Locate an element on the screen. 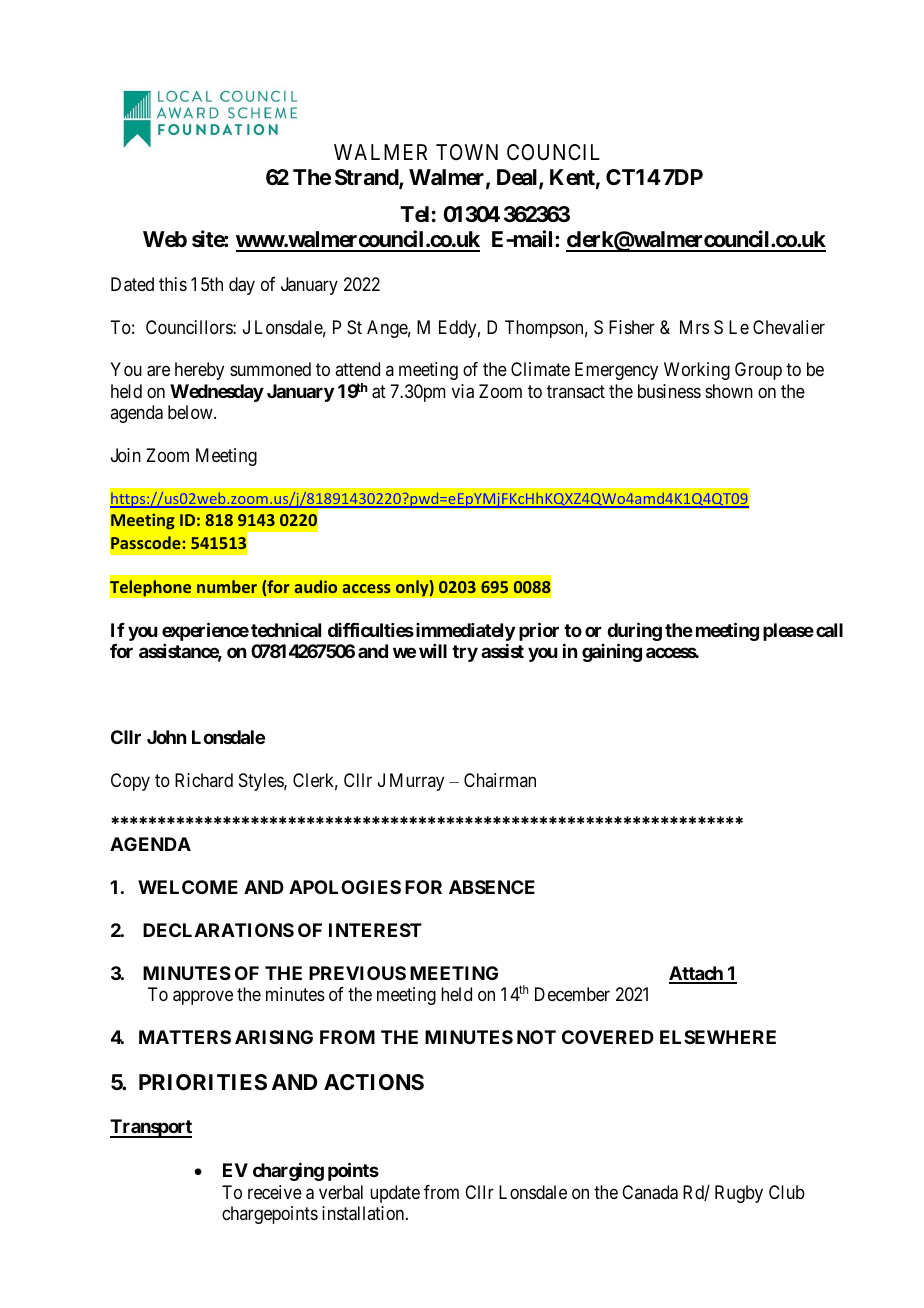 The width and height of the screenshot is (924, 1308). Chevalier is located at coordinates (789, 327).
